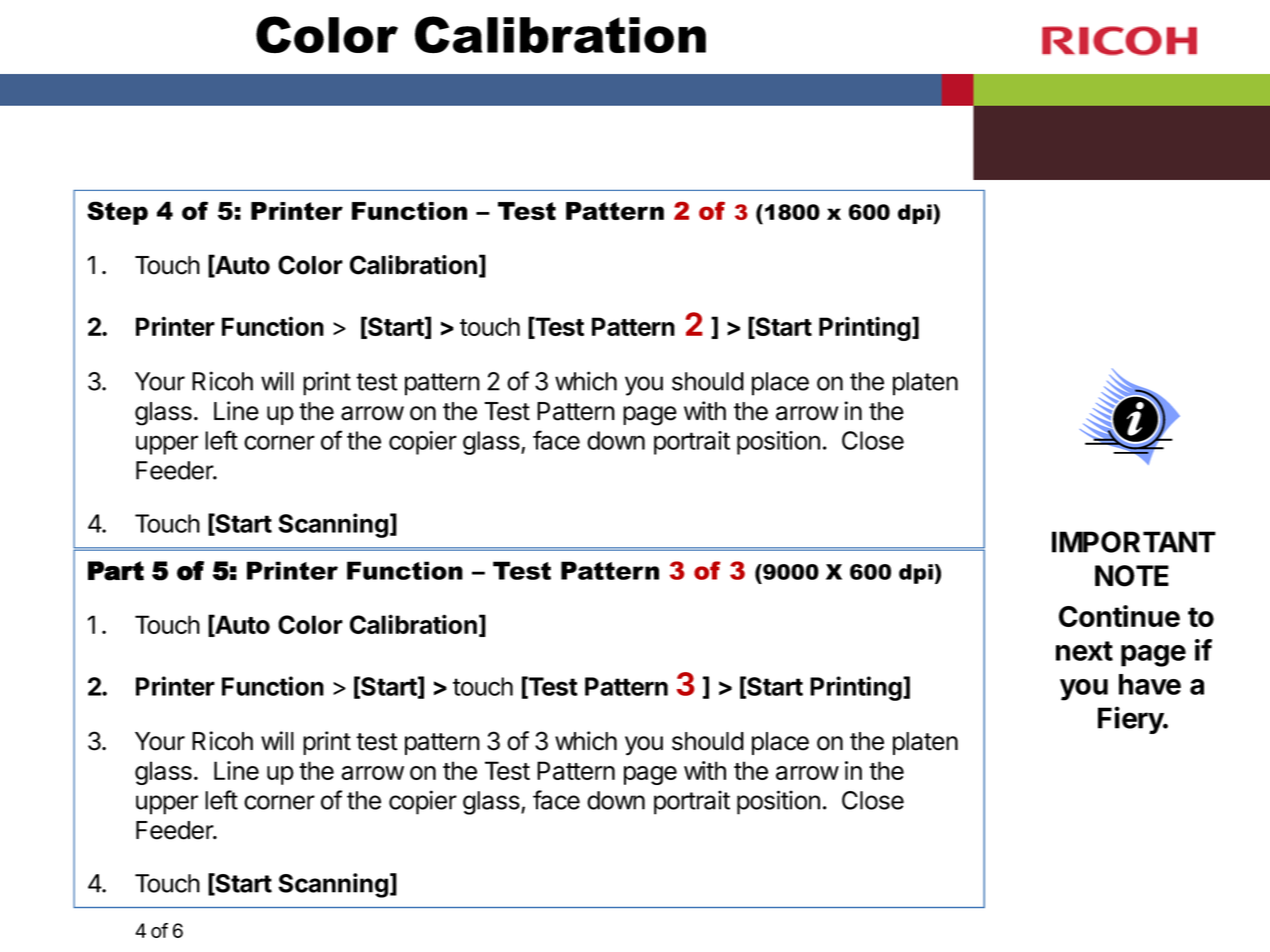  I want to click on Step, so click(117, 213).
